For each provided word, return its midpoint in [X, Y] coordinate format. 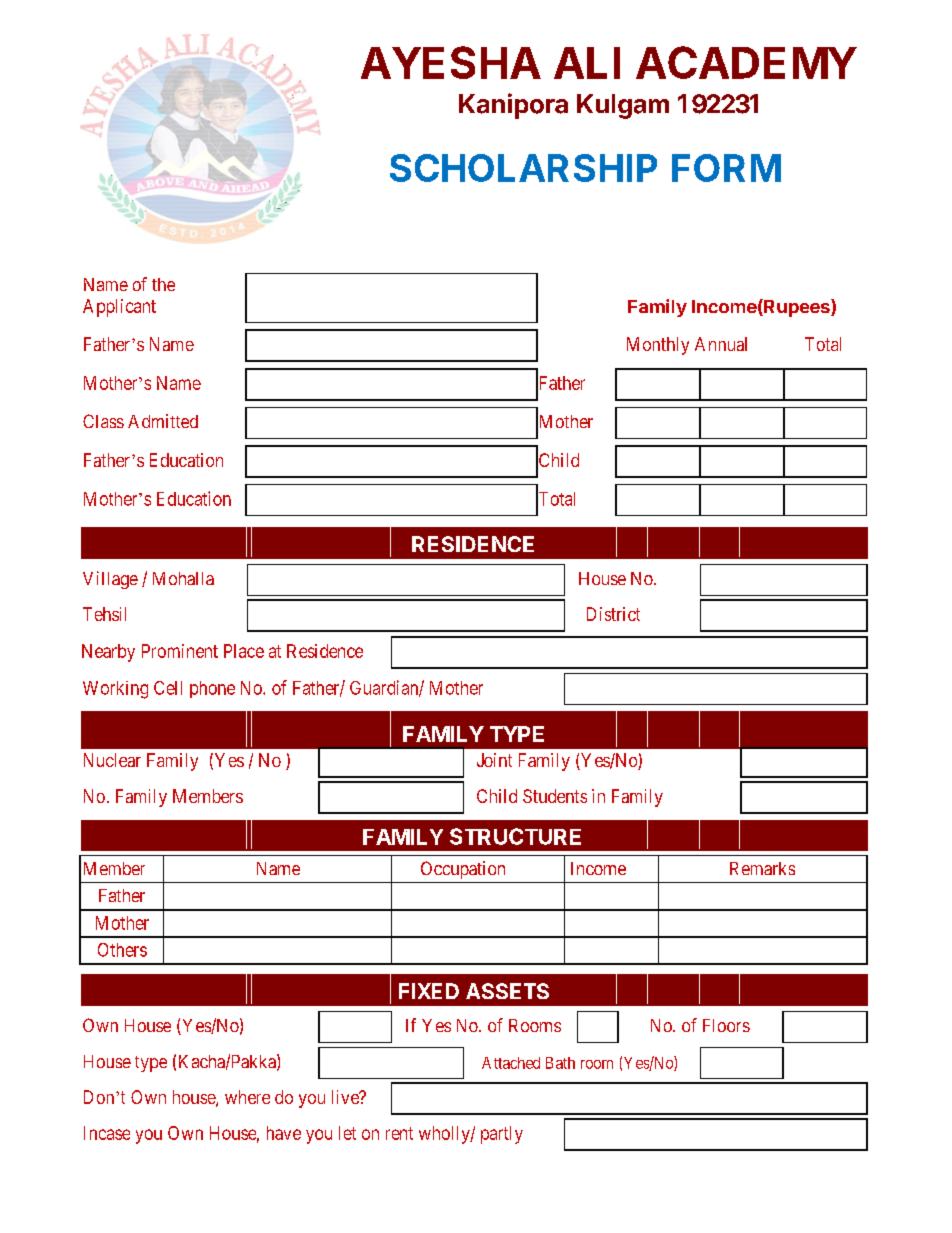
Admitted [163, 421]
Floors [726, 1025]
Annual [721, 344]
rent [399, 1133]
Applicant [119, 308]
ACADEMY [746, 62]
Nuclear [112, 760]
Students [555, 796]
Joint [494, 760]
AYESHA [451, 62]
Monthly [658, 346]
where [247, 1097]
